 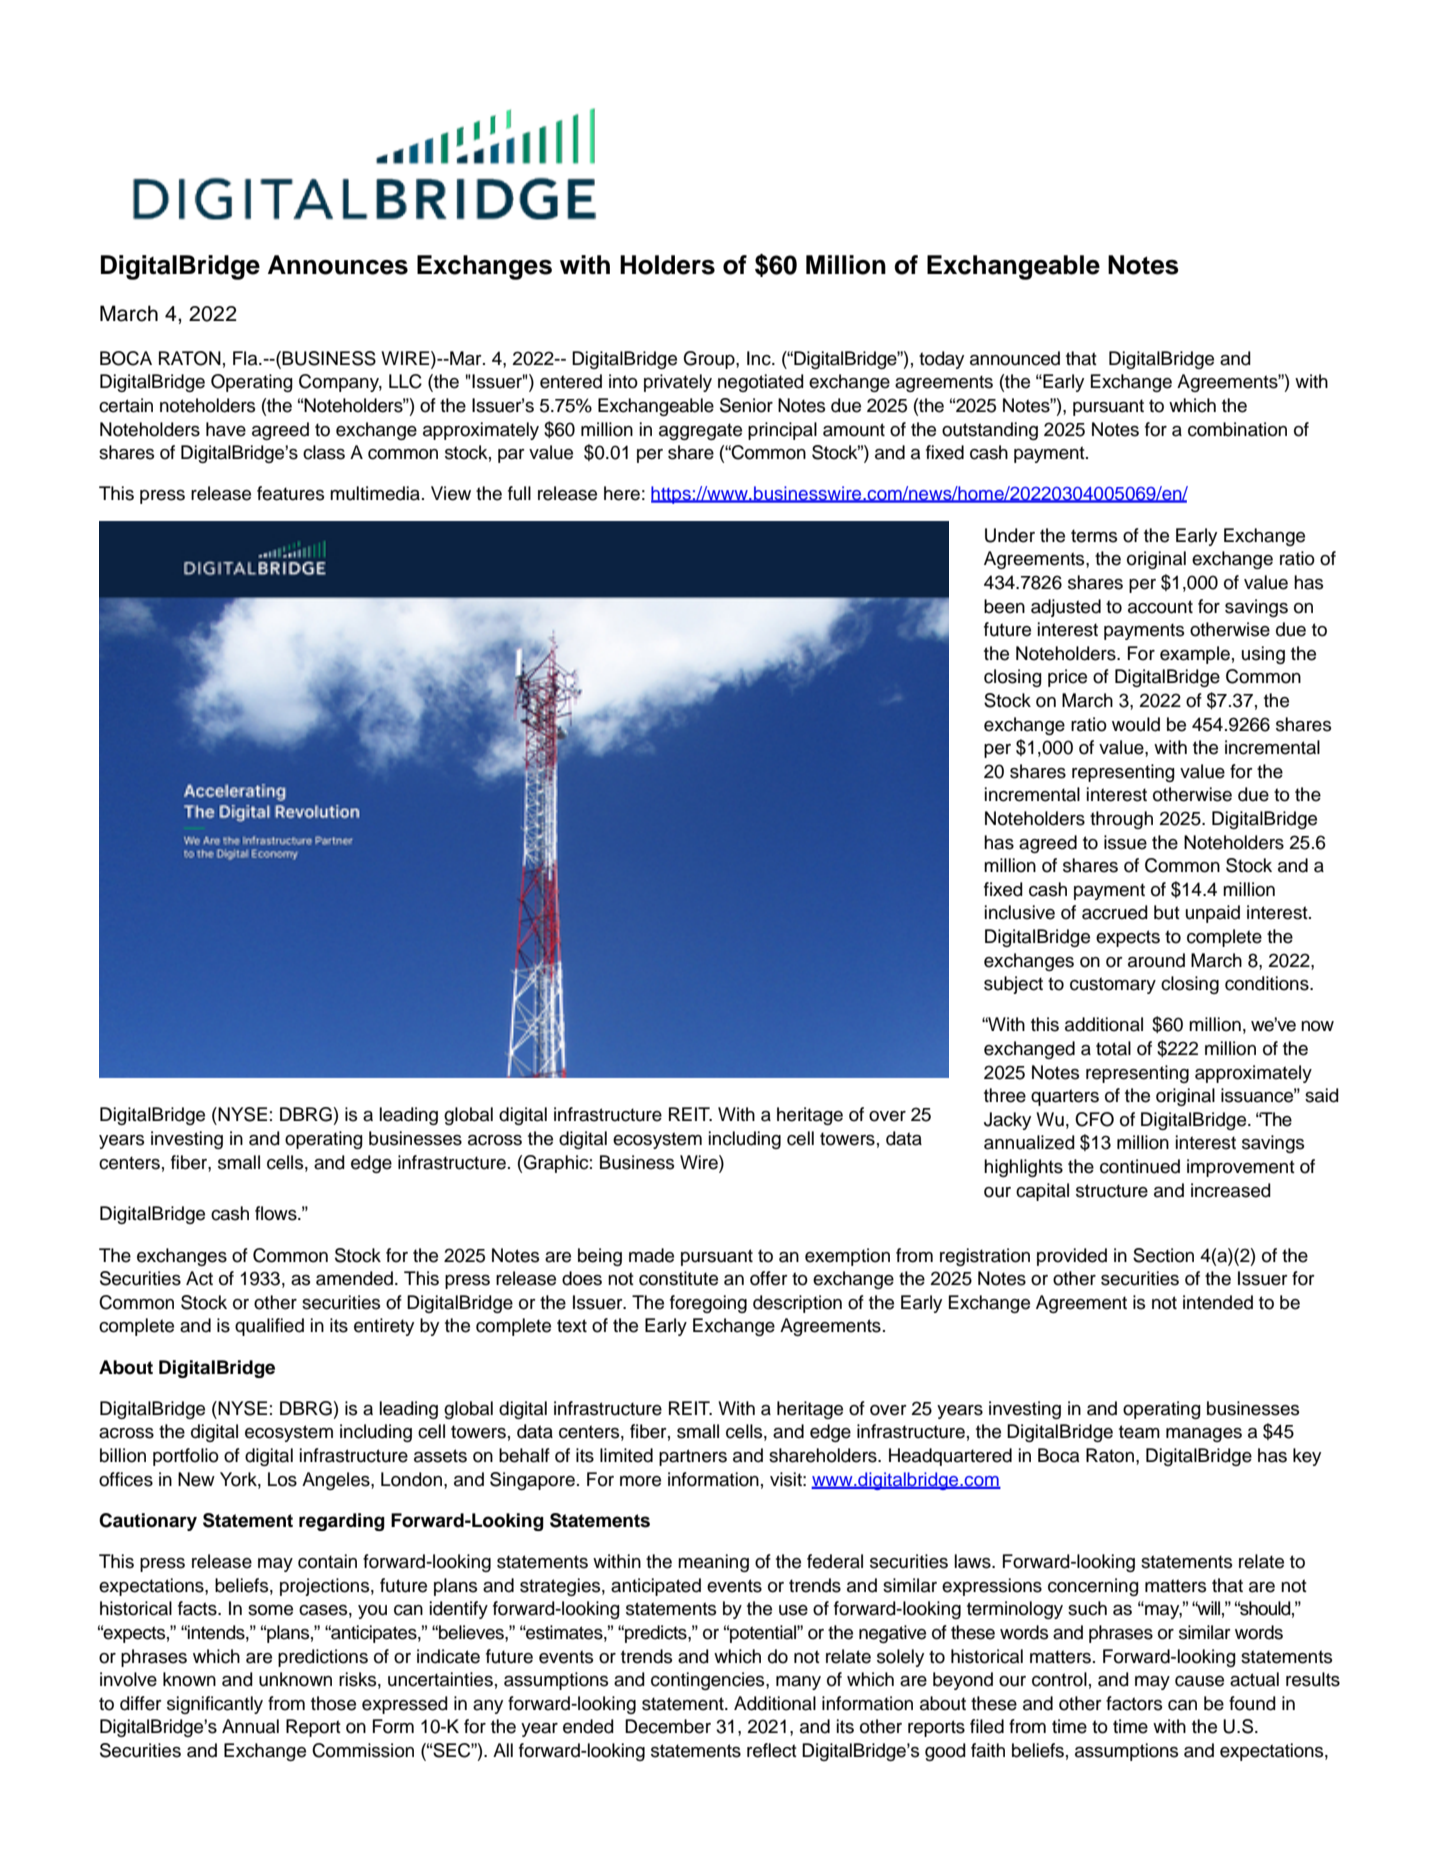 What do you see at coordinates (338, 265) in the screenshot?
I see `Announces` at bounding box center [338, 265].
